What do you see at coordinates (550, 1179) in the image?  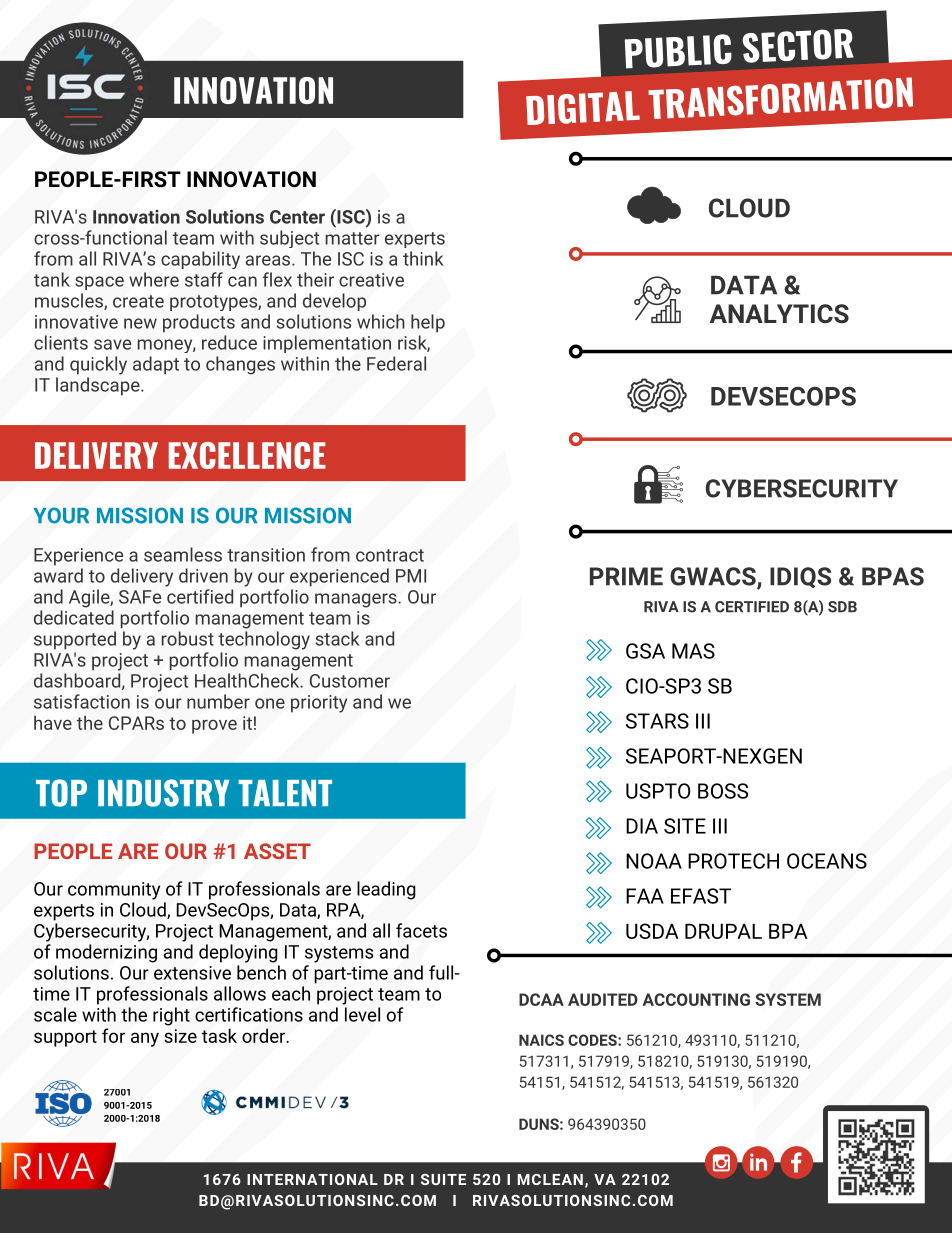 I see `MCLEAN` at bounding box center [550, 1179].
